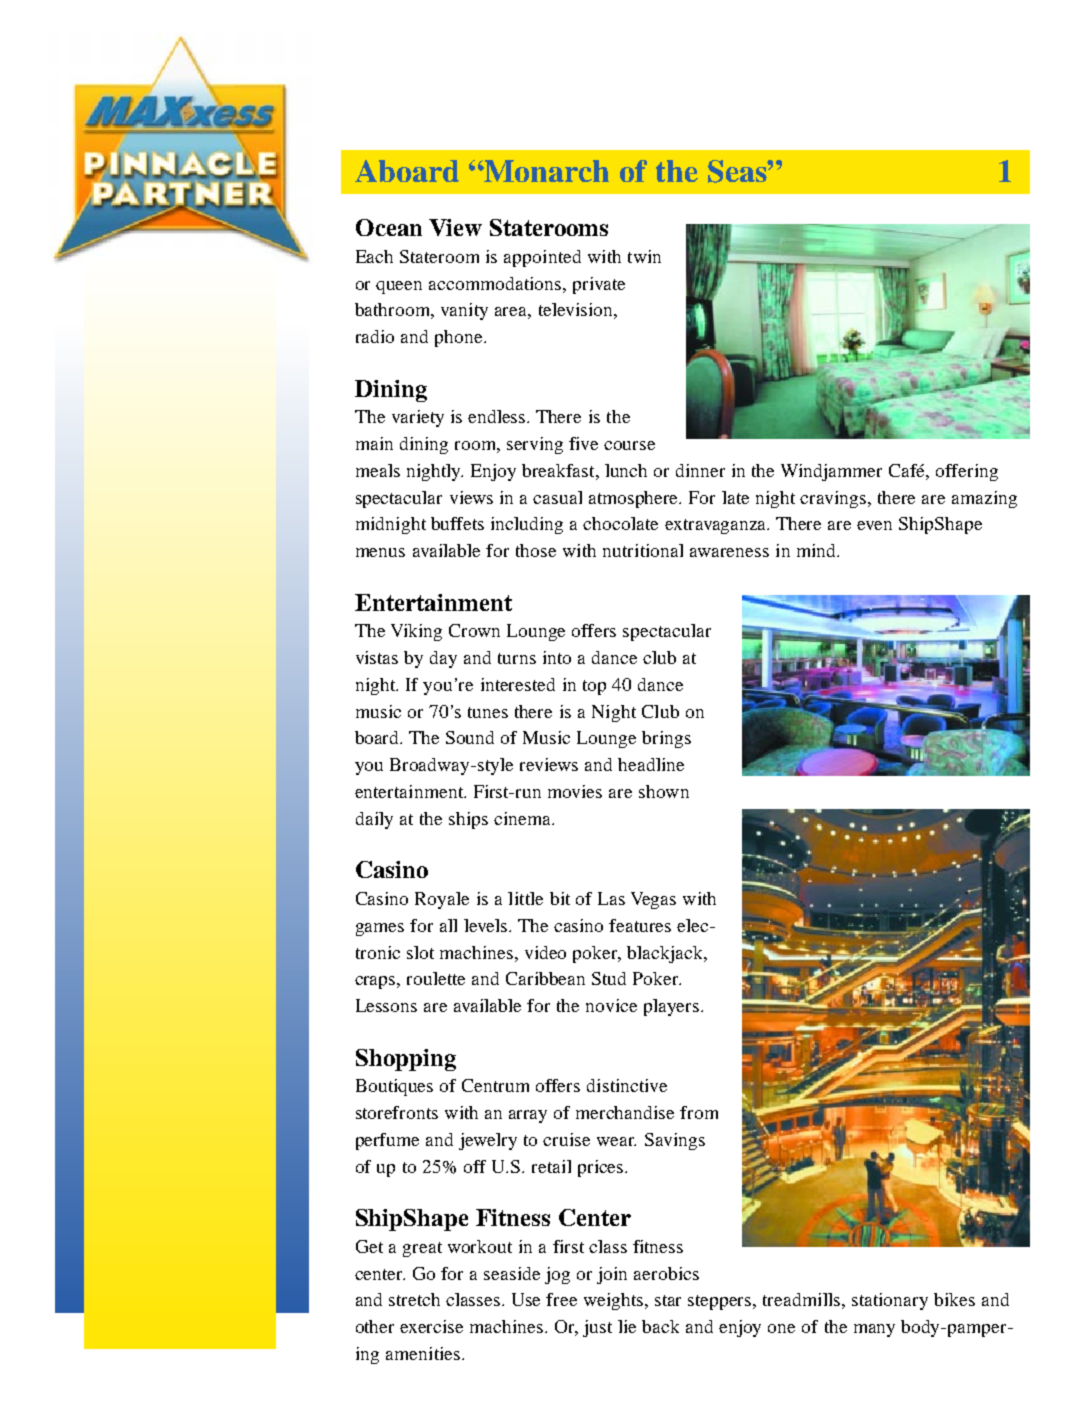  Describe the element at coordinates (967, 472) in the page. I see `offering` at that location.
